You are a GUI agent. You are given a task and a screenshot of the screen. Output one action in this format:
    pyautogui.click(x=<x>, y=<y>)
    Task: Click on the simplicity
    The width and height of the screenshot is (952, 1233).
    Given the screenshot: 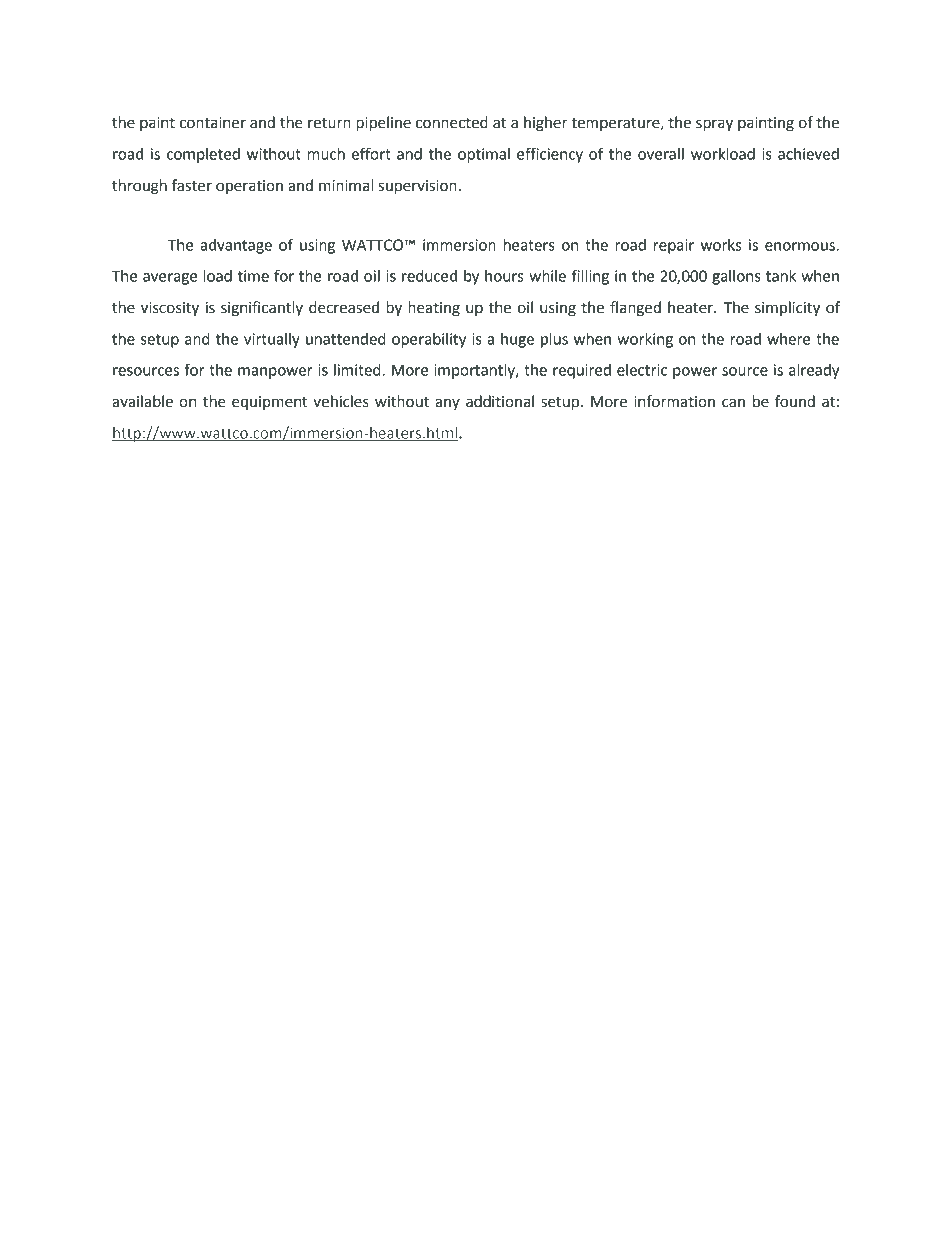 What is the action you would take?
    pyautogui.click(x=787, y=309)
